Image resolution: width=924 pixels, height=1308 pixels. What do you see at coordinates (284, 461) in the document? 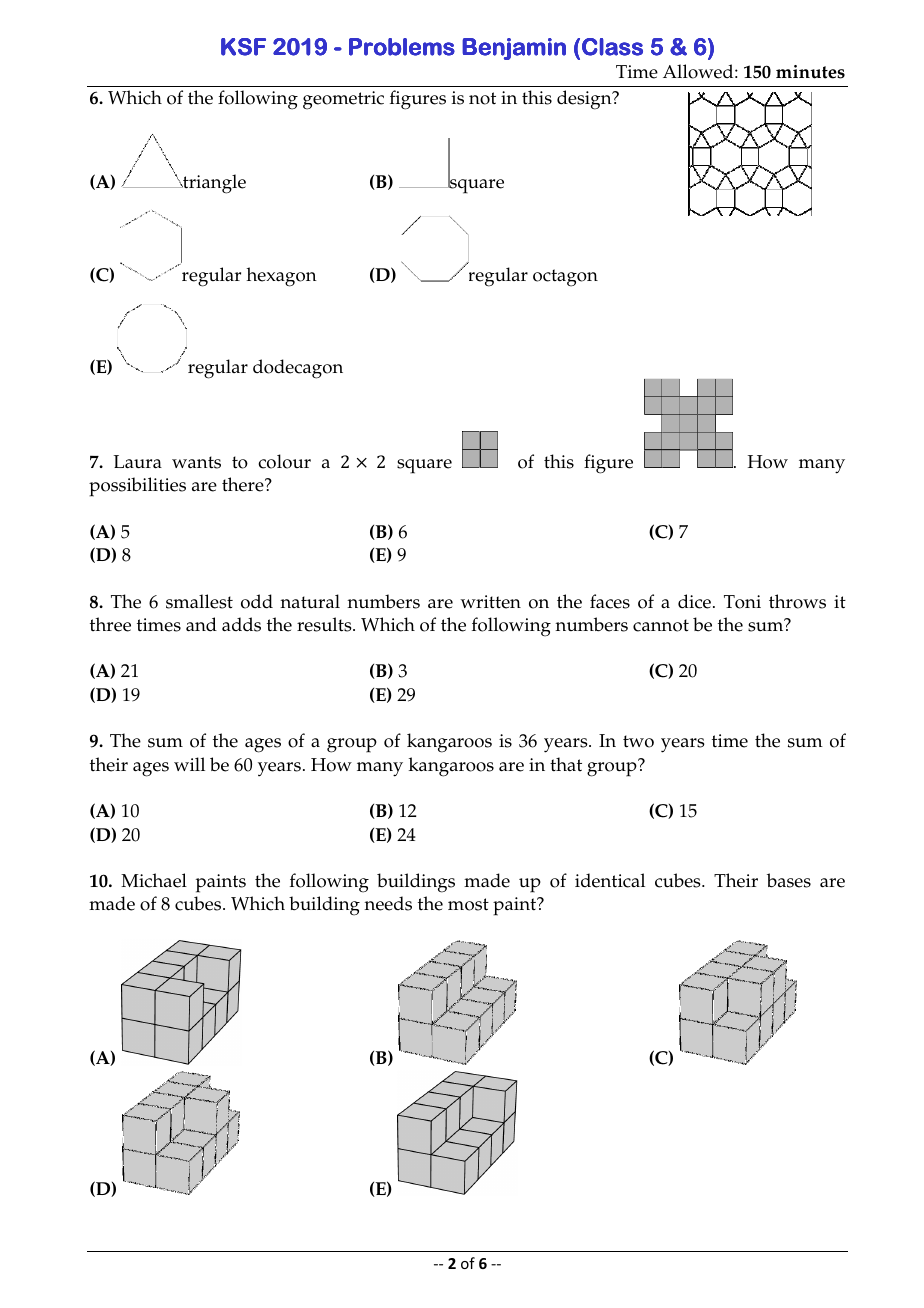
I see `colour` at bounding box center [284, 461].
